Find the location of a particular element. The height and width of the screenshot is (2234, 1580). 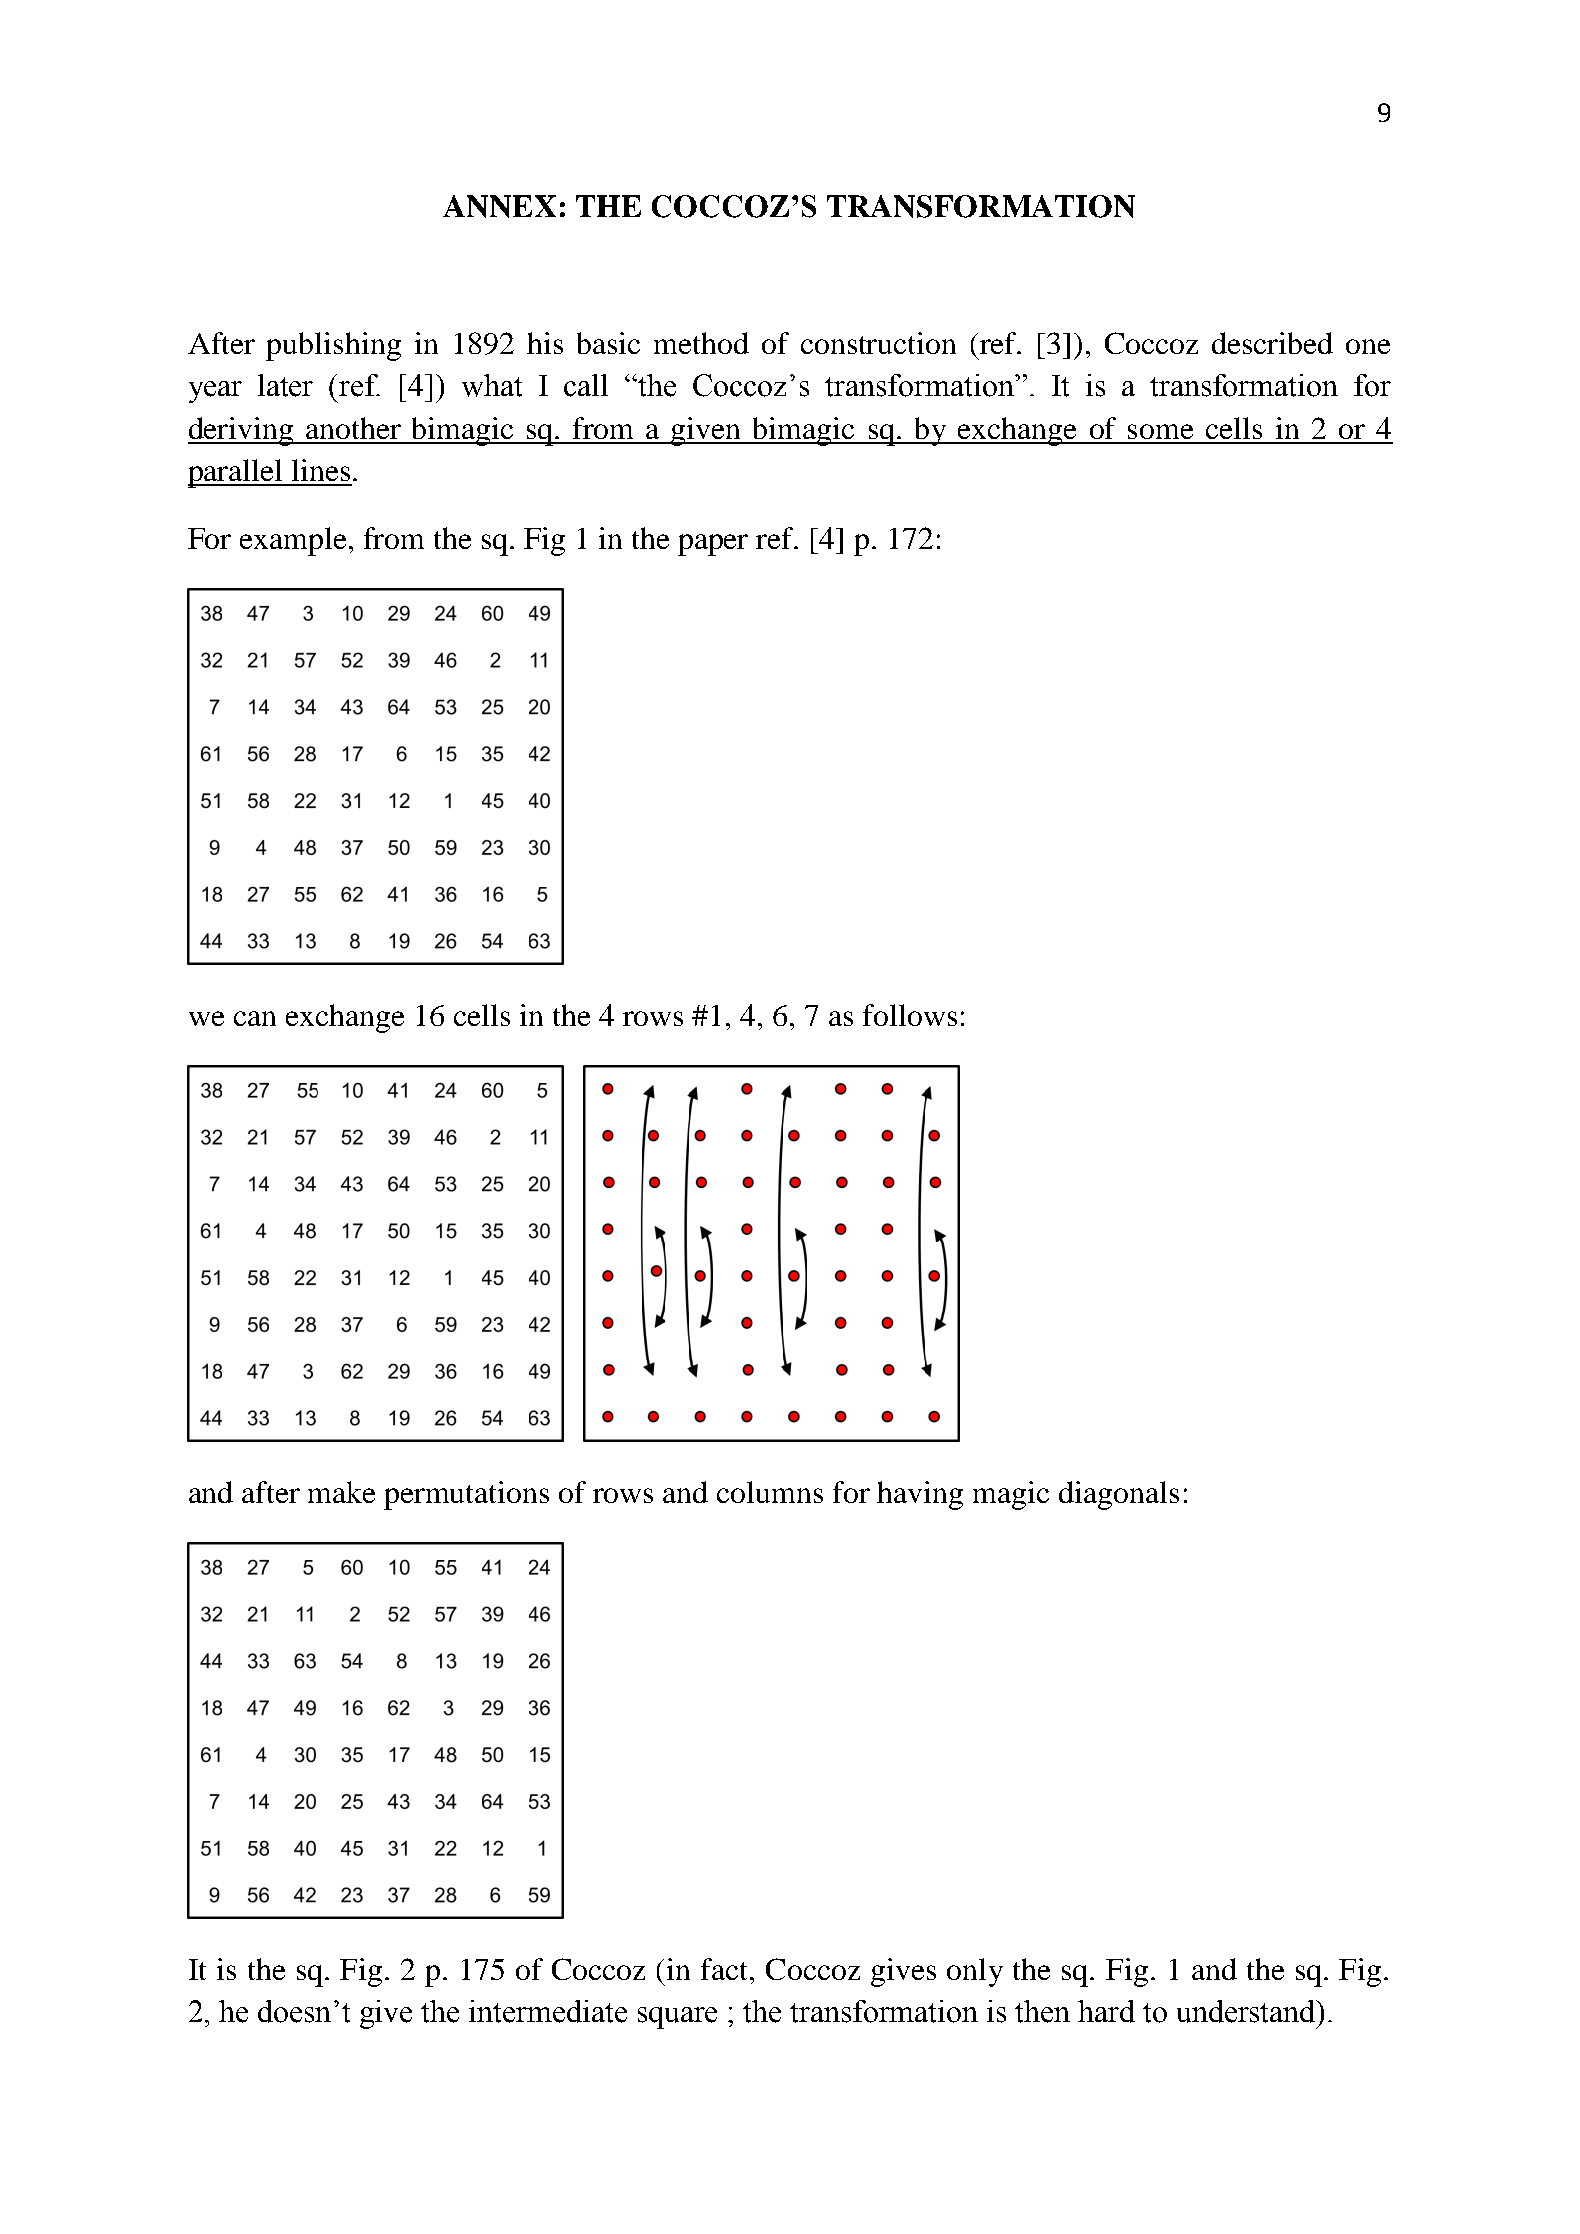

follows is located at coordinates (910, 1015).
